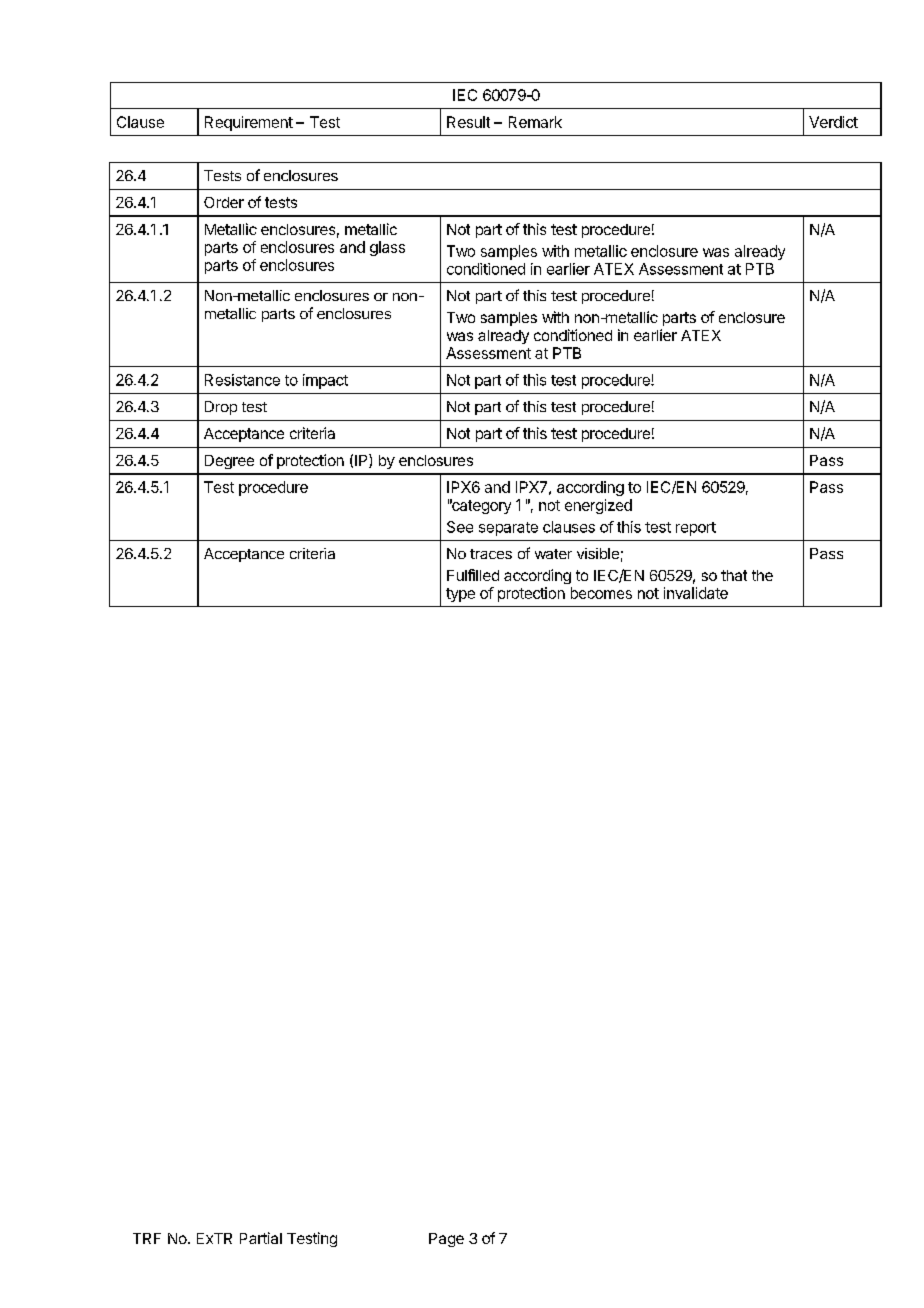  I want to click on Result, so click(468, 122).
